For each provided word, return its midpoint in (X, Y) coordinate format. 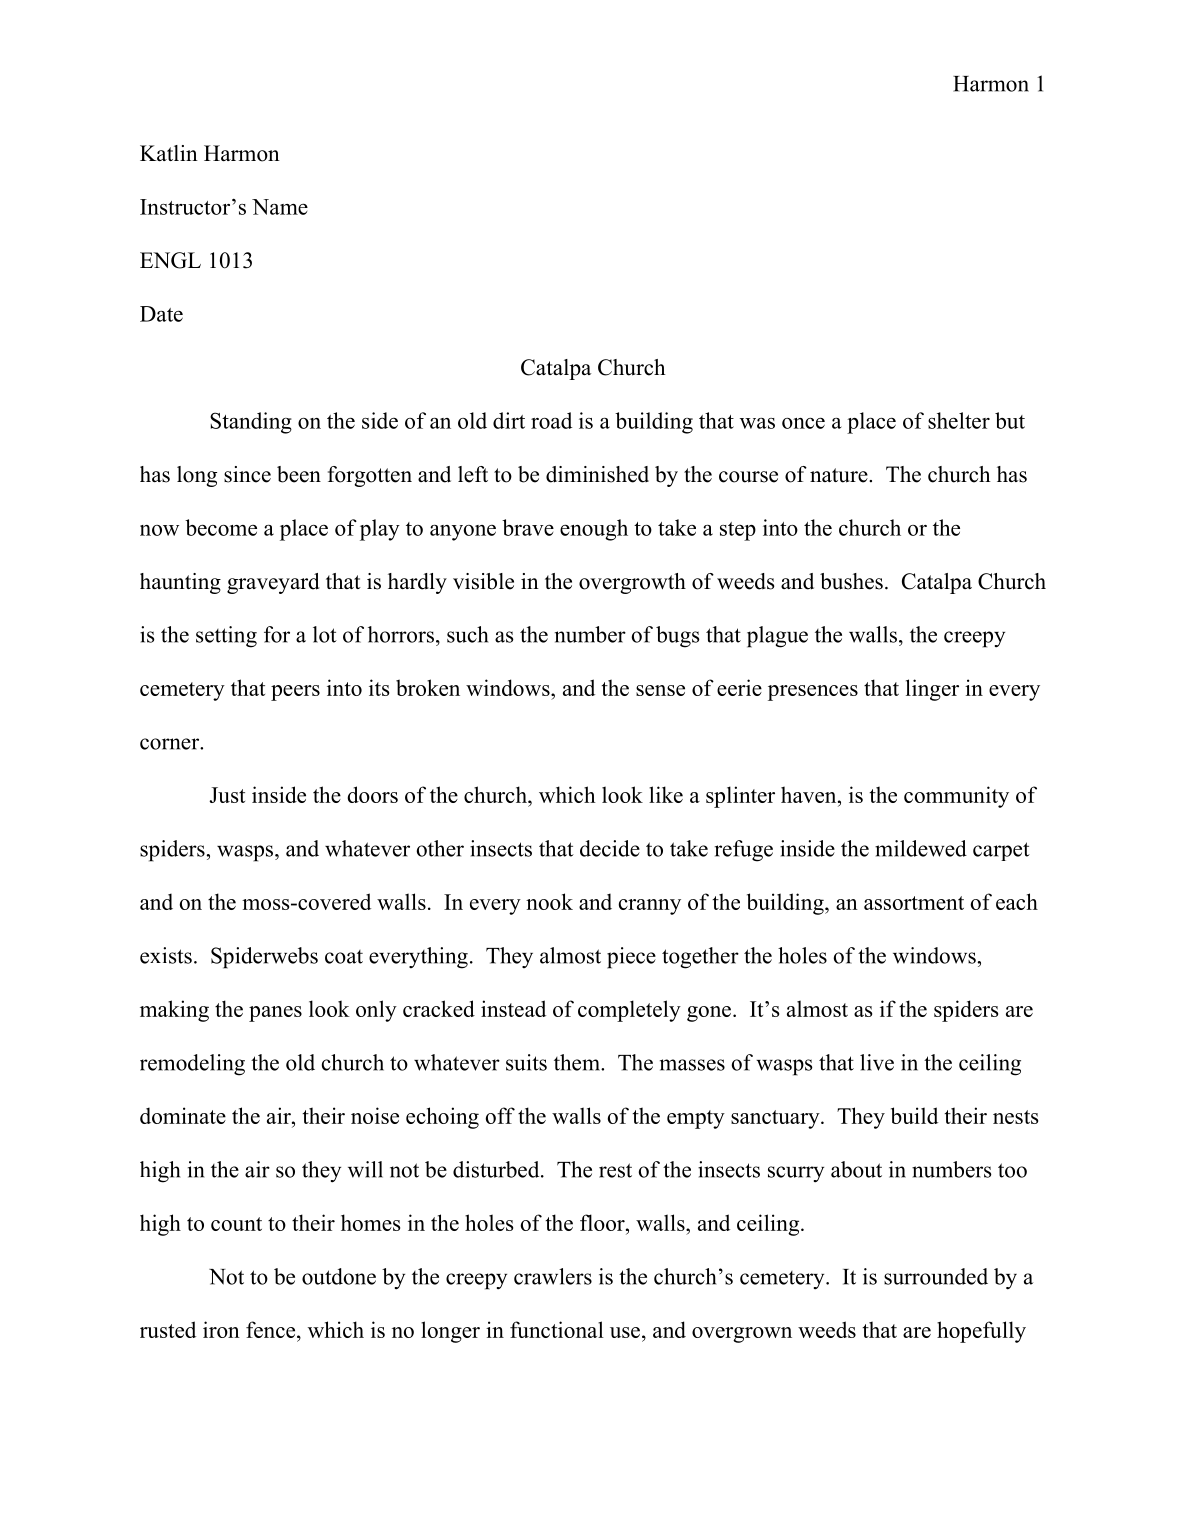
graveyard (273, 583)
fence (272, 1329)
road (551, 420)
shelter (959, 420)
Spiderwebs (264, 958)
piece (631, 958)
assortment (914, 903)
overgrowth (632, 583)
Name (280, 207)
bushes (851, 581)
